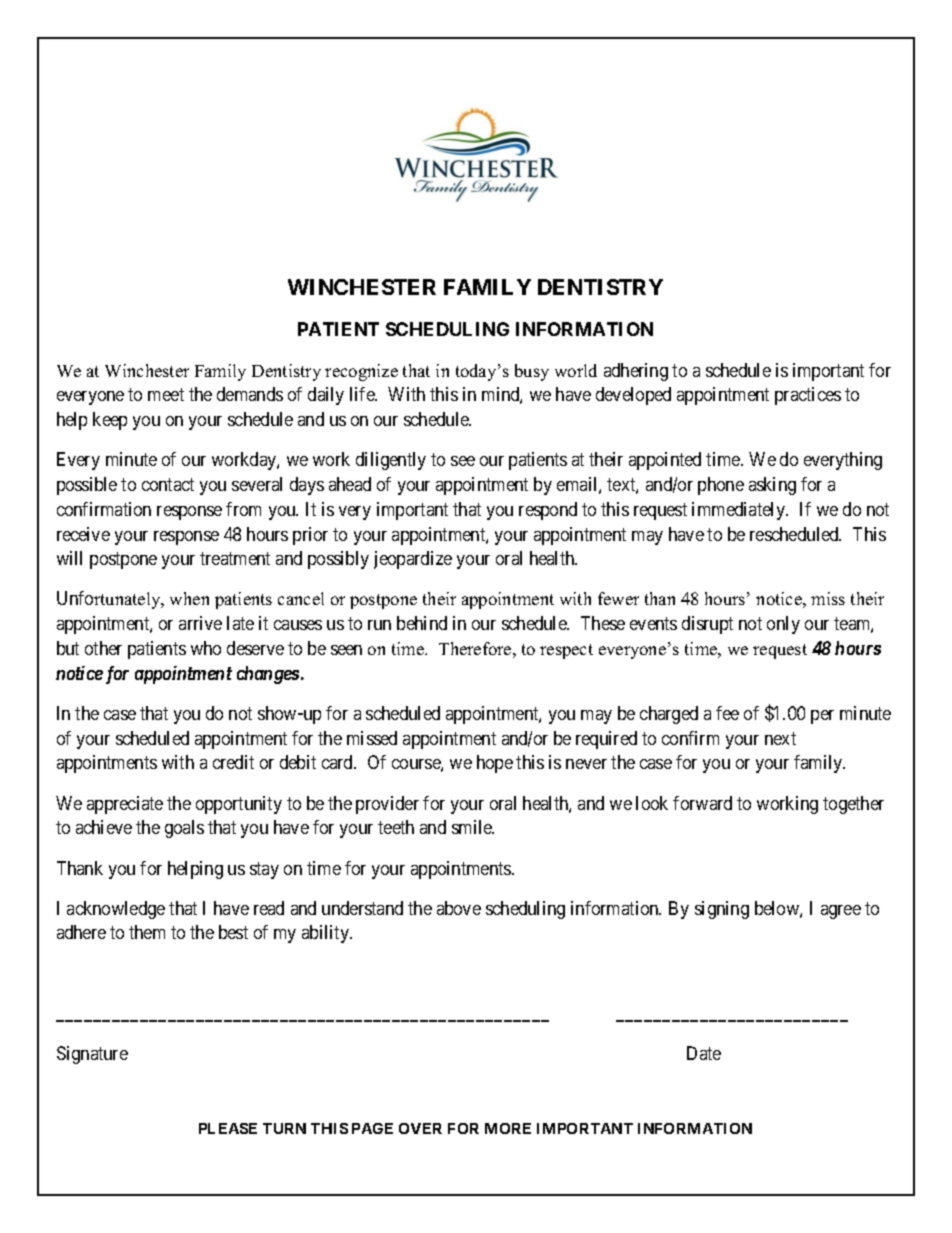 The width and height of the screenshot is (952, 1233). I want to click on jeopardize, so click(413, 560).
